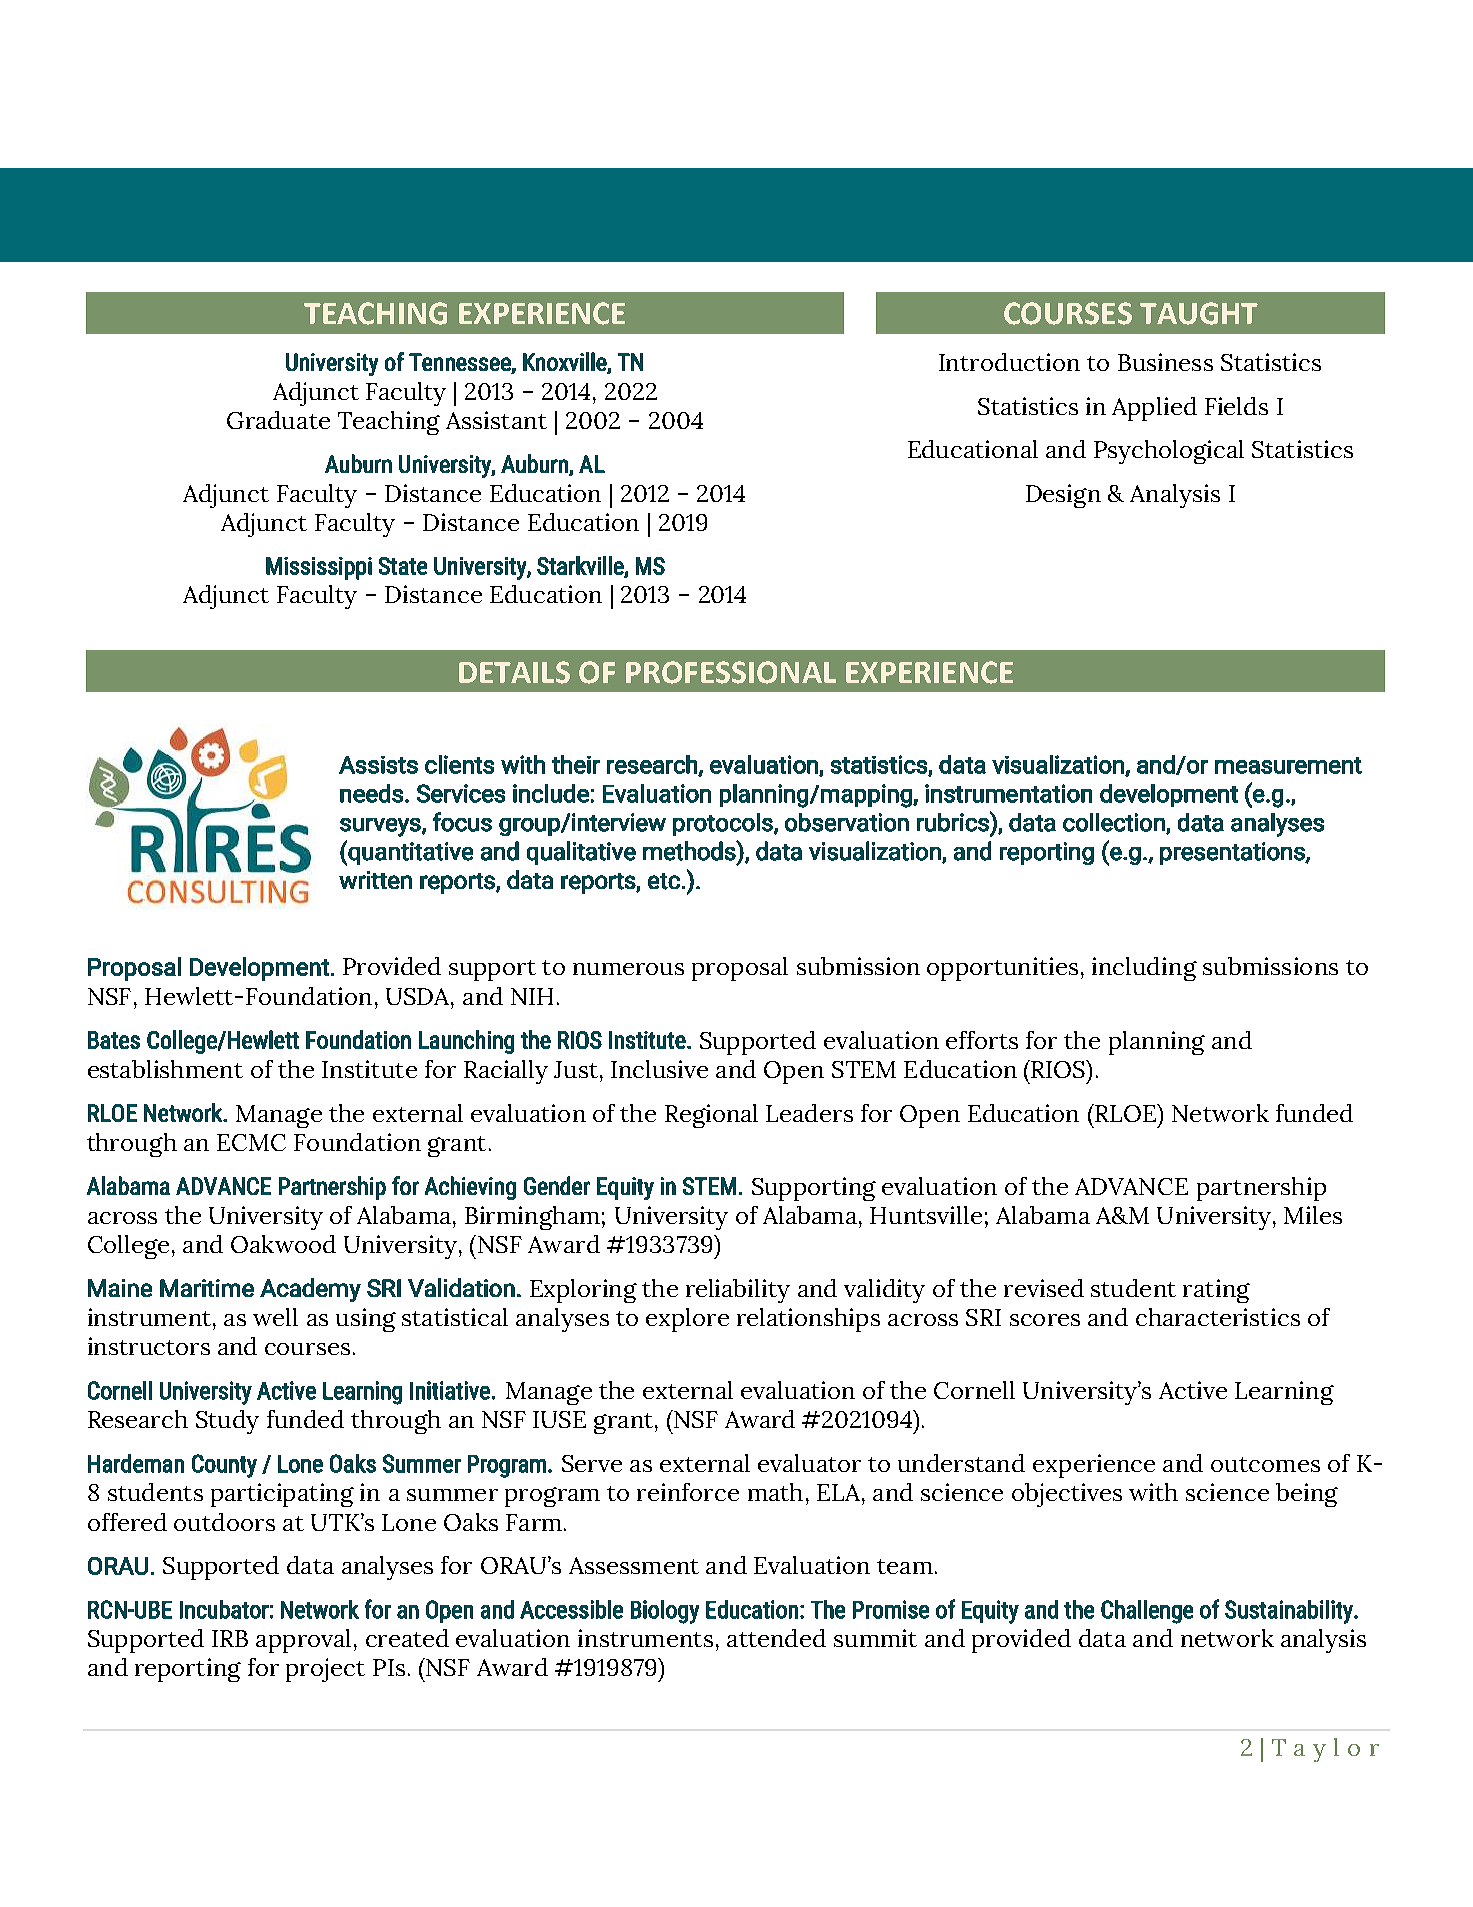 The image size is (1473, 1907). I want to click on Graduate, so click(278, 420).
